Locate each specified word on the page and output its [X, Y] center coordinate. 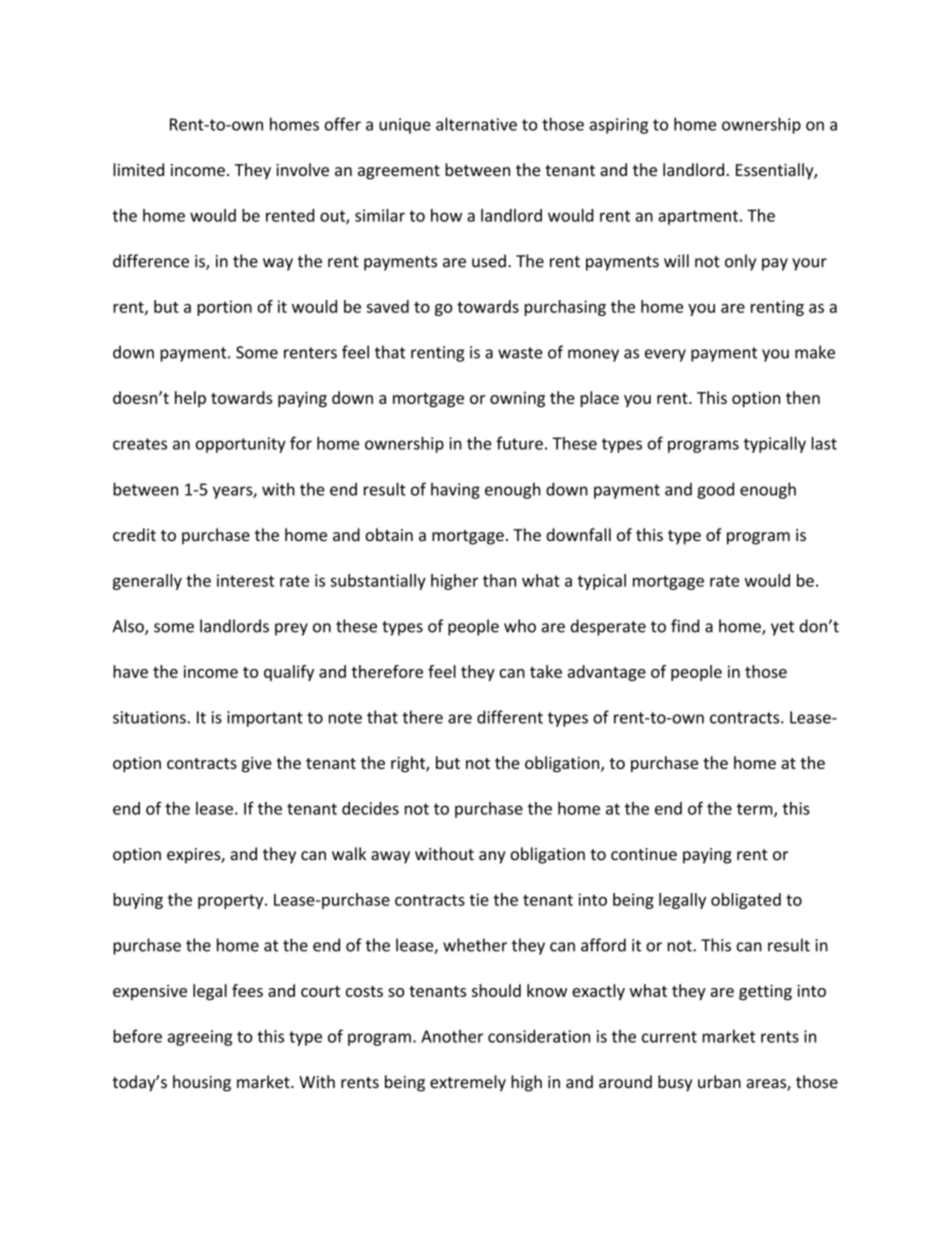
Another [452, 1036]
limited [138, 169]
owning [517, 400]
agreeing [200, 1038]
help [190, 399]
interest [245, 580]
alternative [476, 124]
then [803, 397]
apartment [698, 217]
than [499, 580]
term [756, 810]
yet [782, 628]
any [492, 857]
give [257, 765]
